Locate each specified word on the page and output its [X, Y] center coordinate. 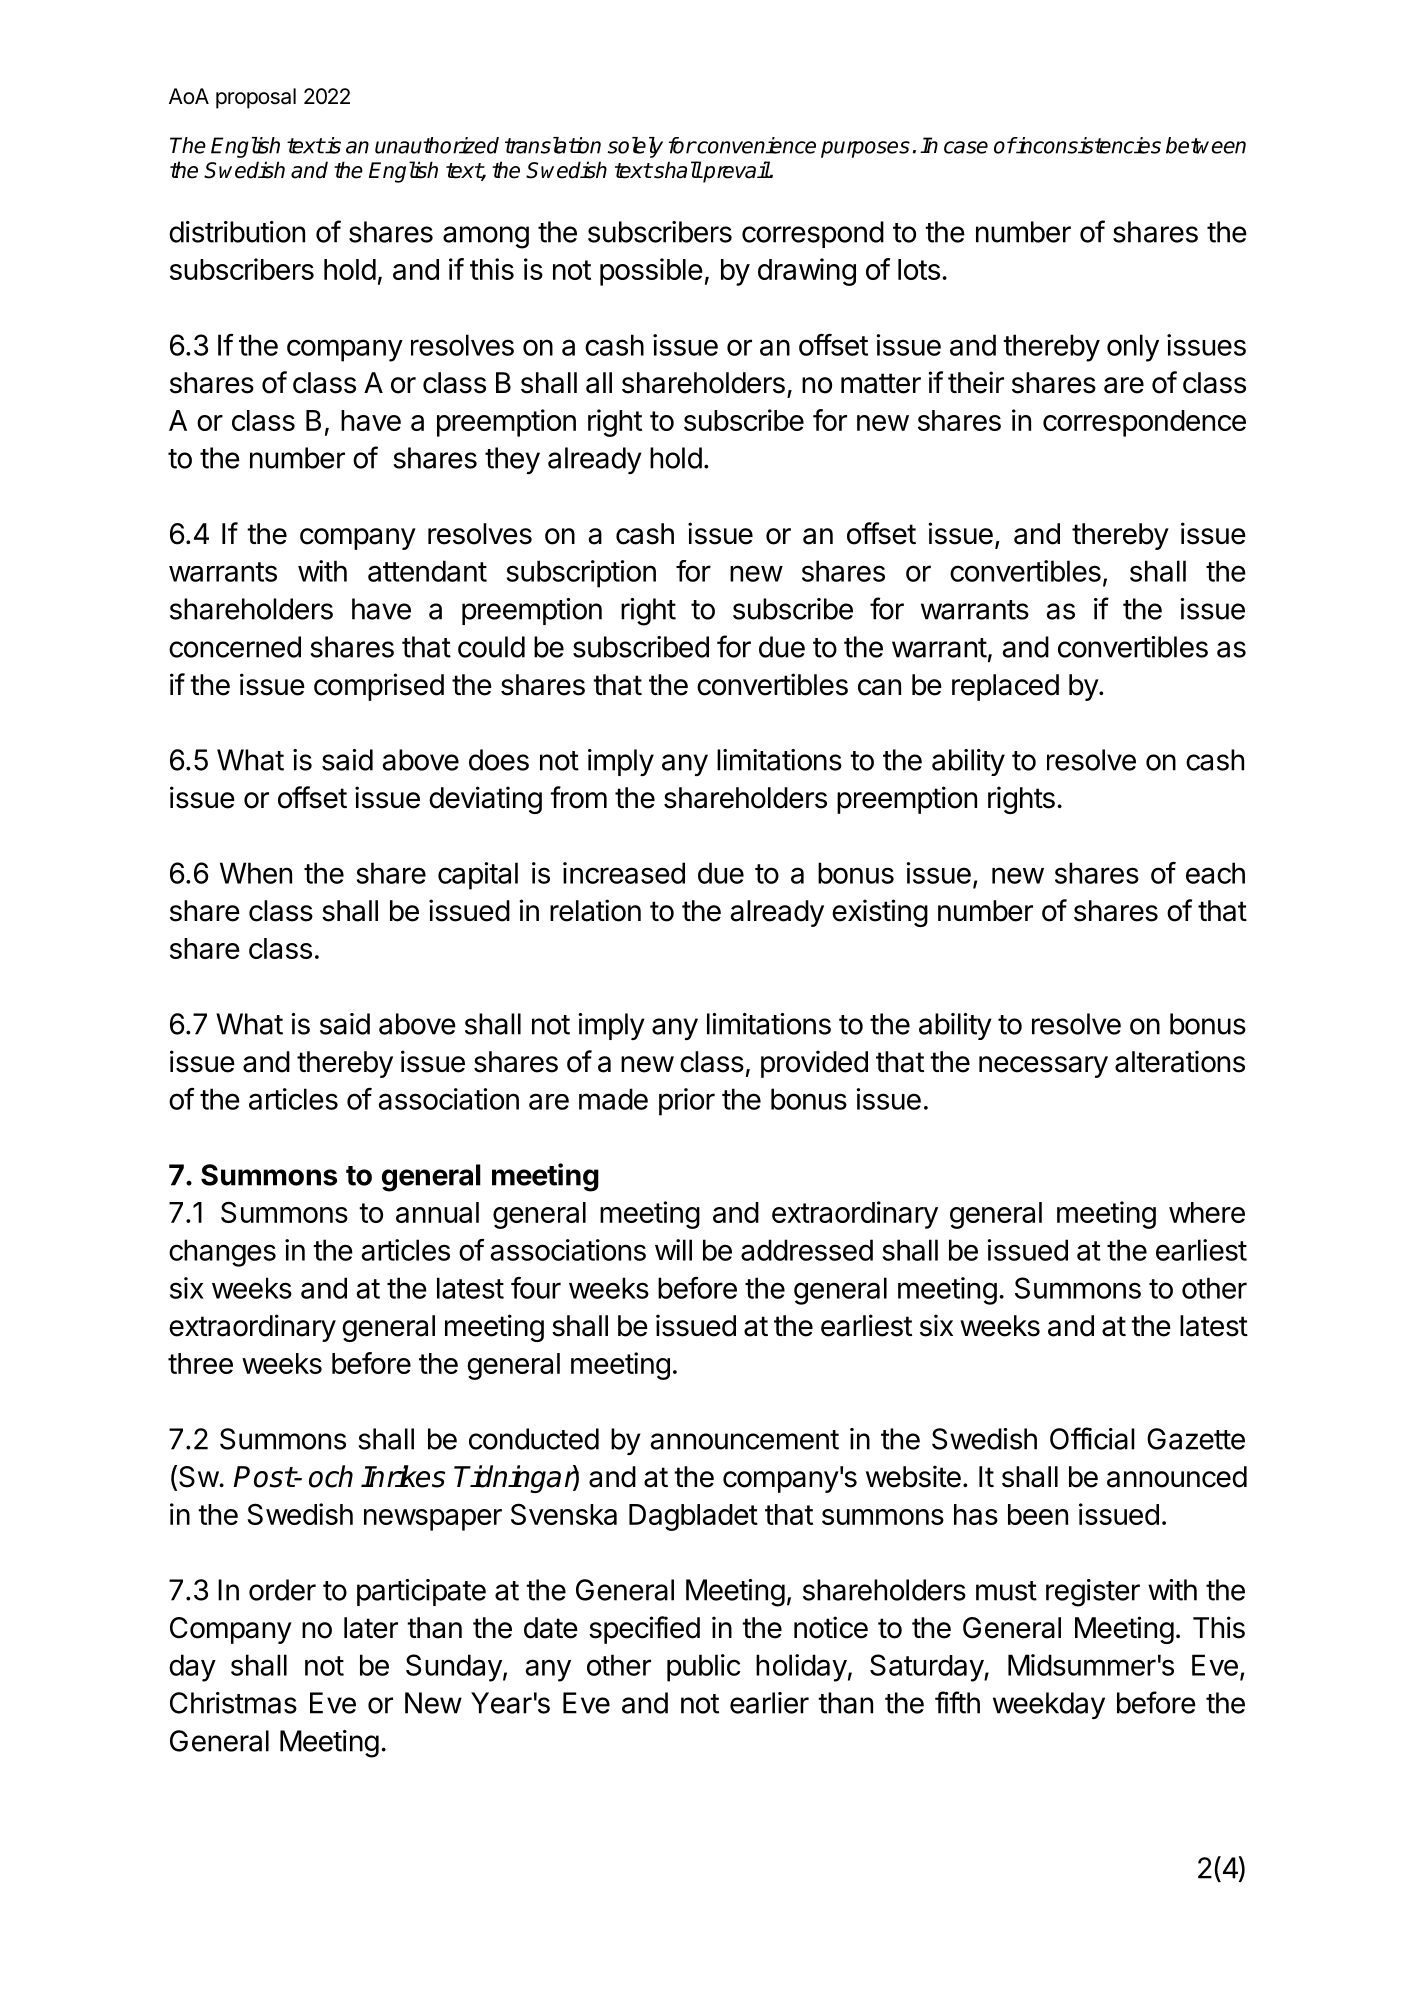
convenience [755, 145]
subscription [581, 574]
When [256, 873]
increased [624, 873]
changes [222, 1253]
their [976, 382]
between [1206, 145]
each [1215, 873]
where [1207, 1212]
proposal [256, 98]
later [371, 1628]
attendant [427, 571]
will [673, 1250]
